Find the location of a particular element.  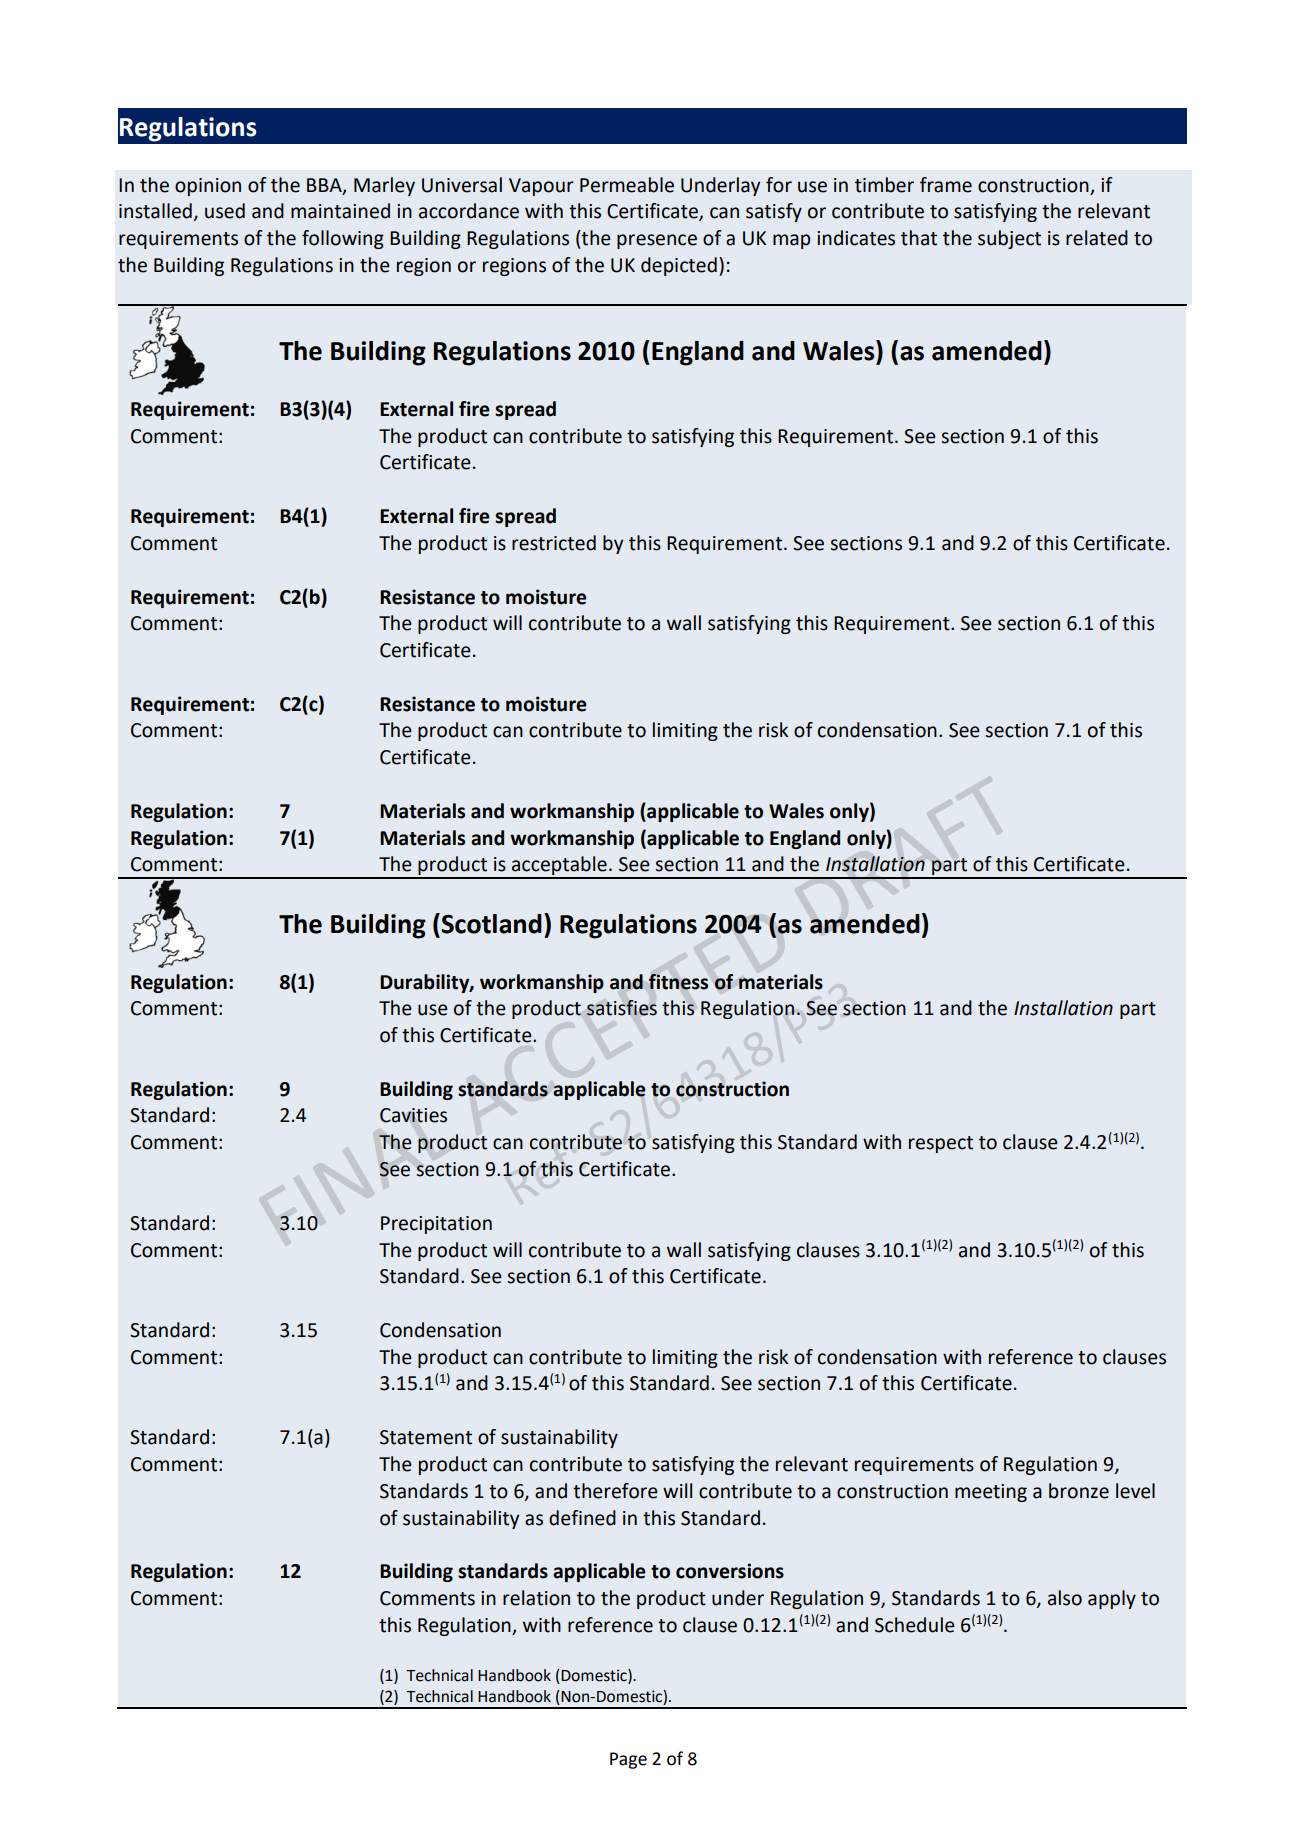

related is located at coordinates (1097, 238).
